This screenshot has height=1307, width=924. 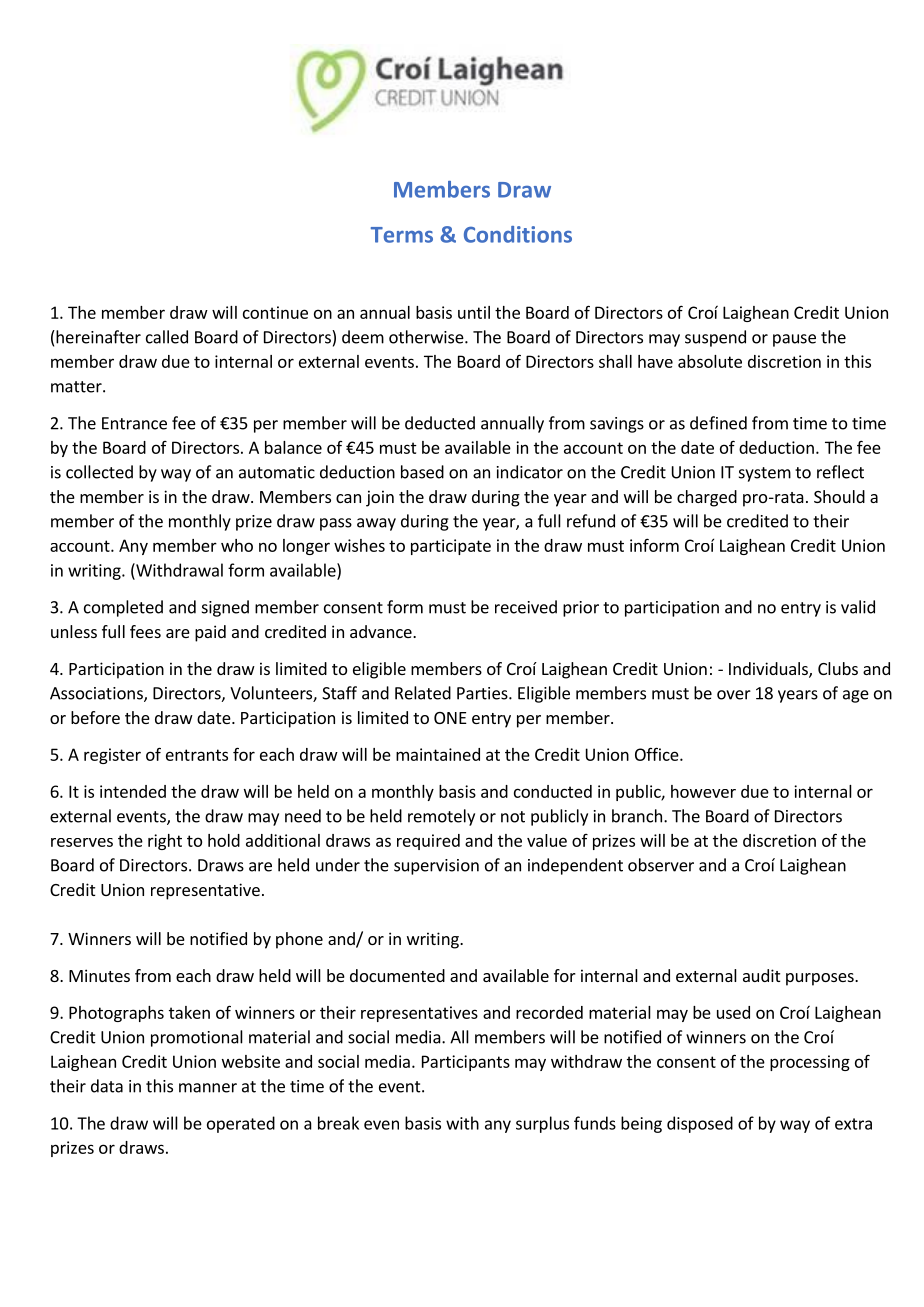 I want to click on Participants, so click(x=466, y=1063).
